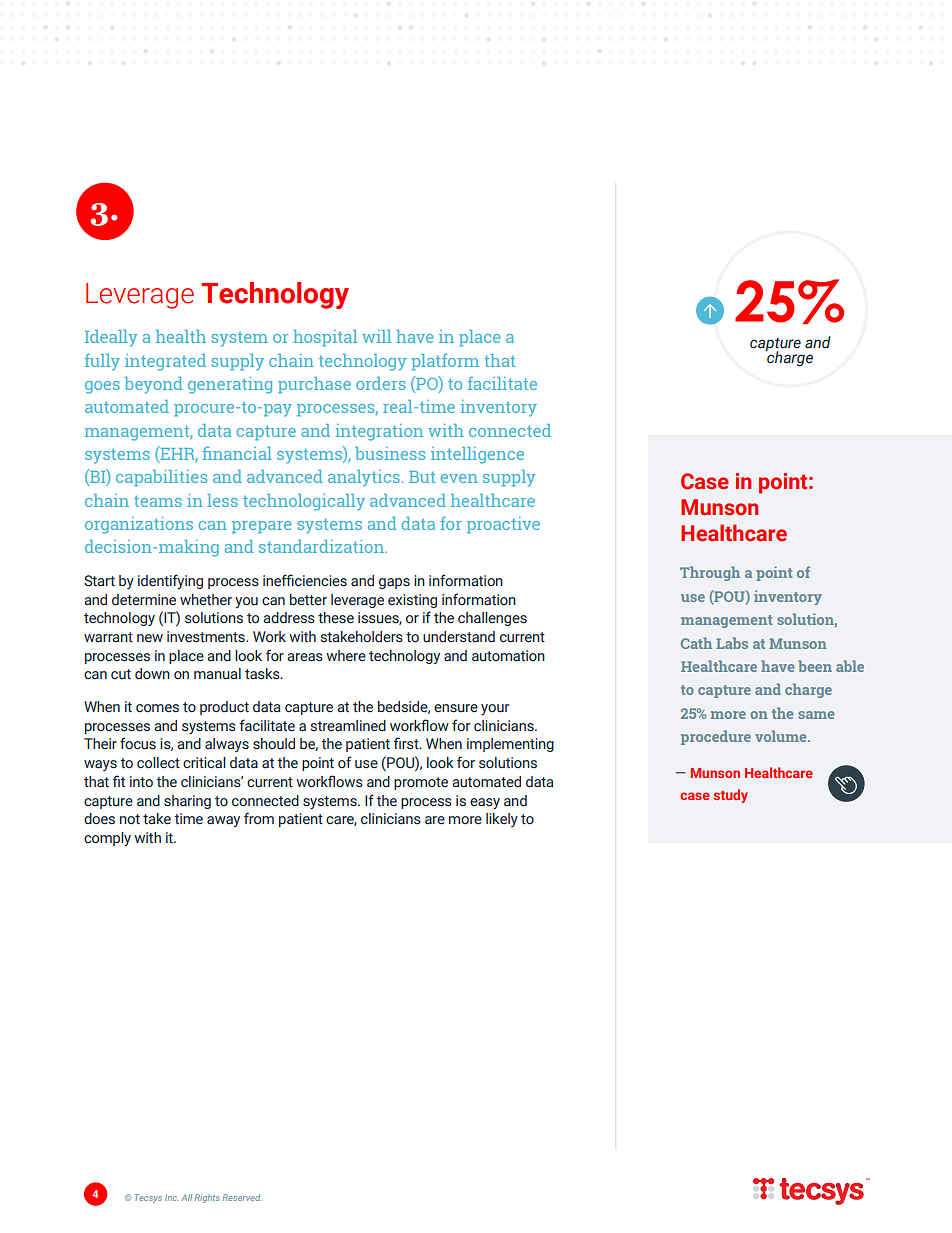 This screenshot has height=1233, width=952. Describe the element at coordinates (732, 643) in the screenshot. I see `Labs` at that location.
